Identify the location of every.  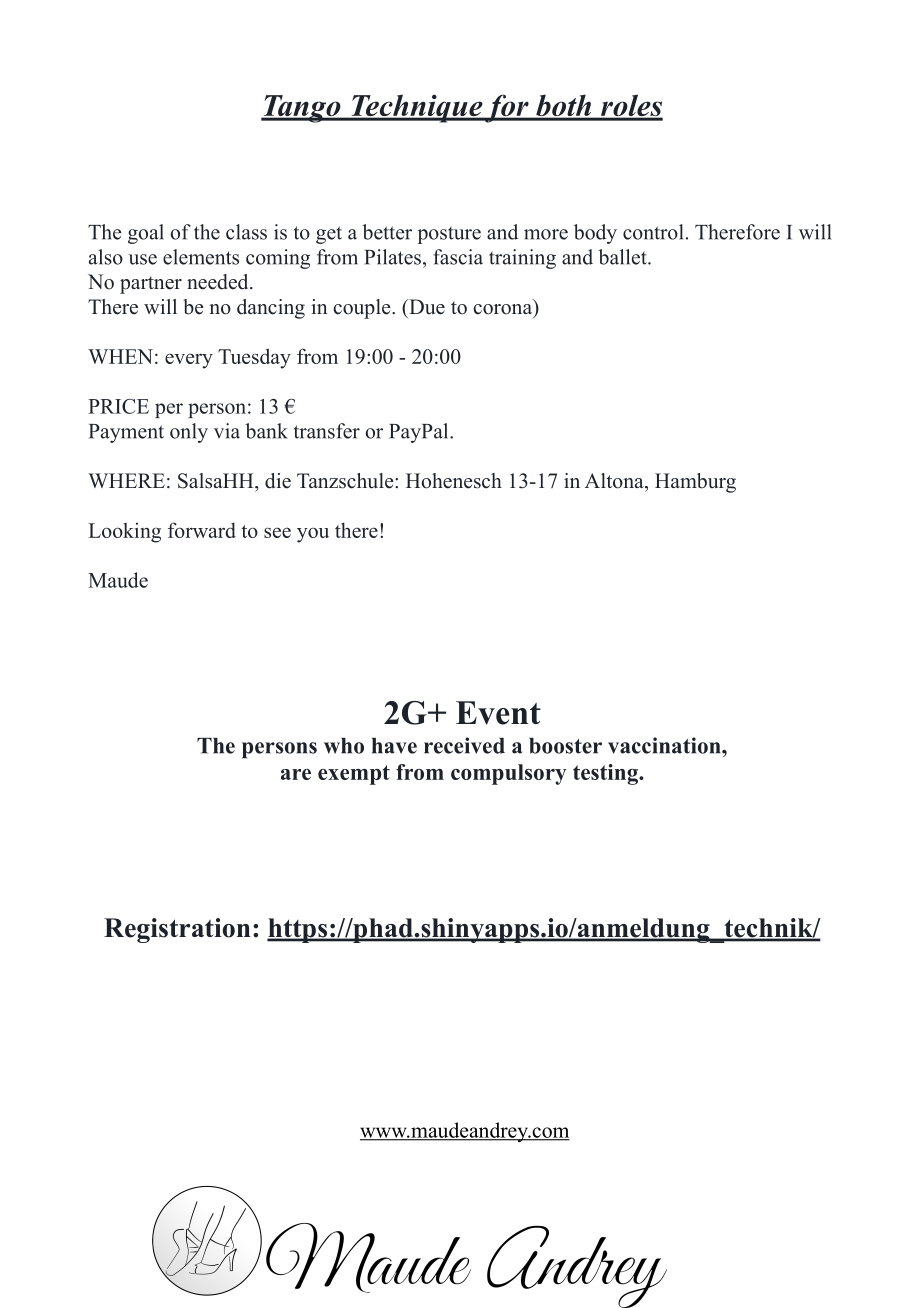
(189, 361).
